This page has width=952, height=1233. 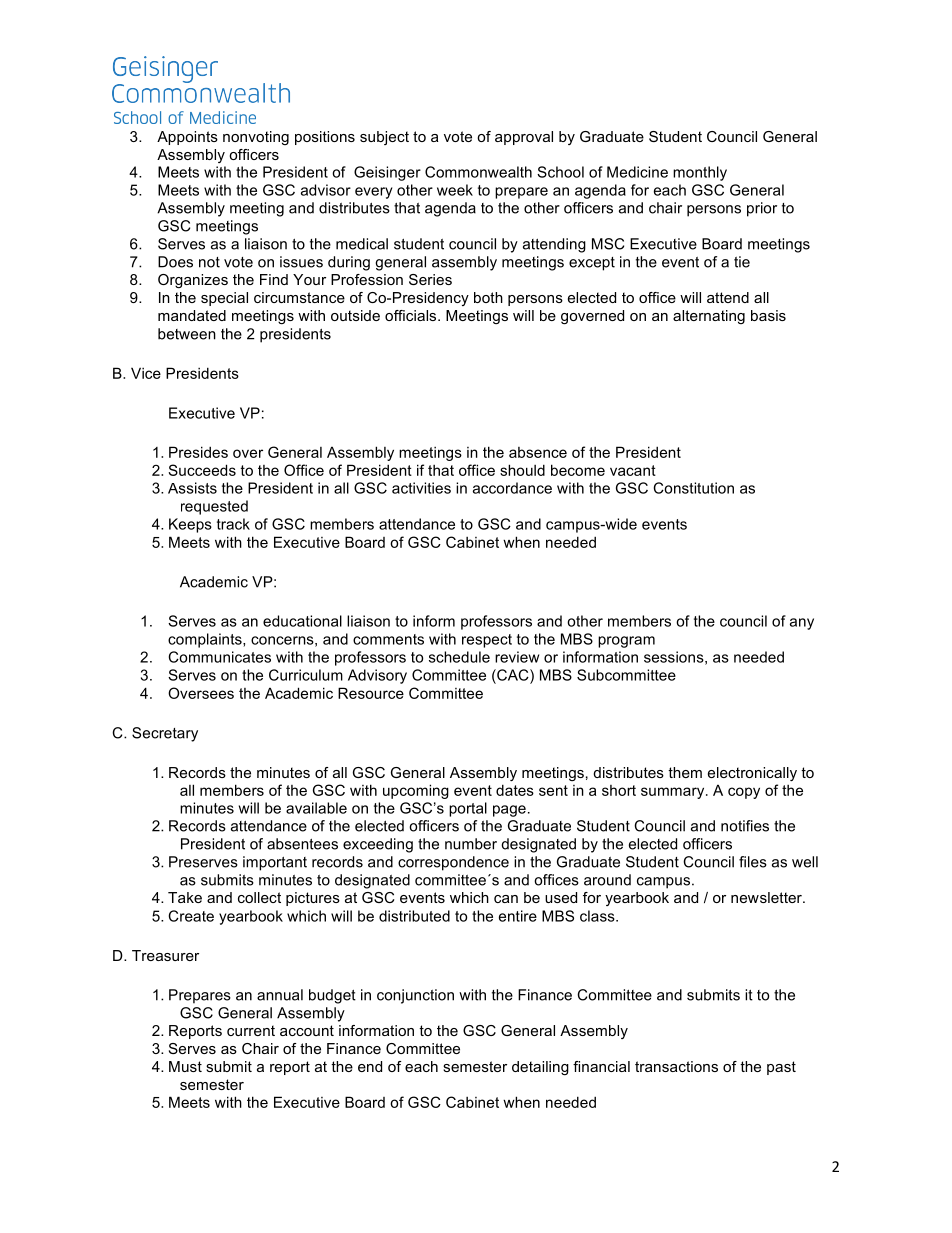 I want to click on respect, so click(x=487, y=641).
